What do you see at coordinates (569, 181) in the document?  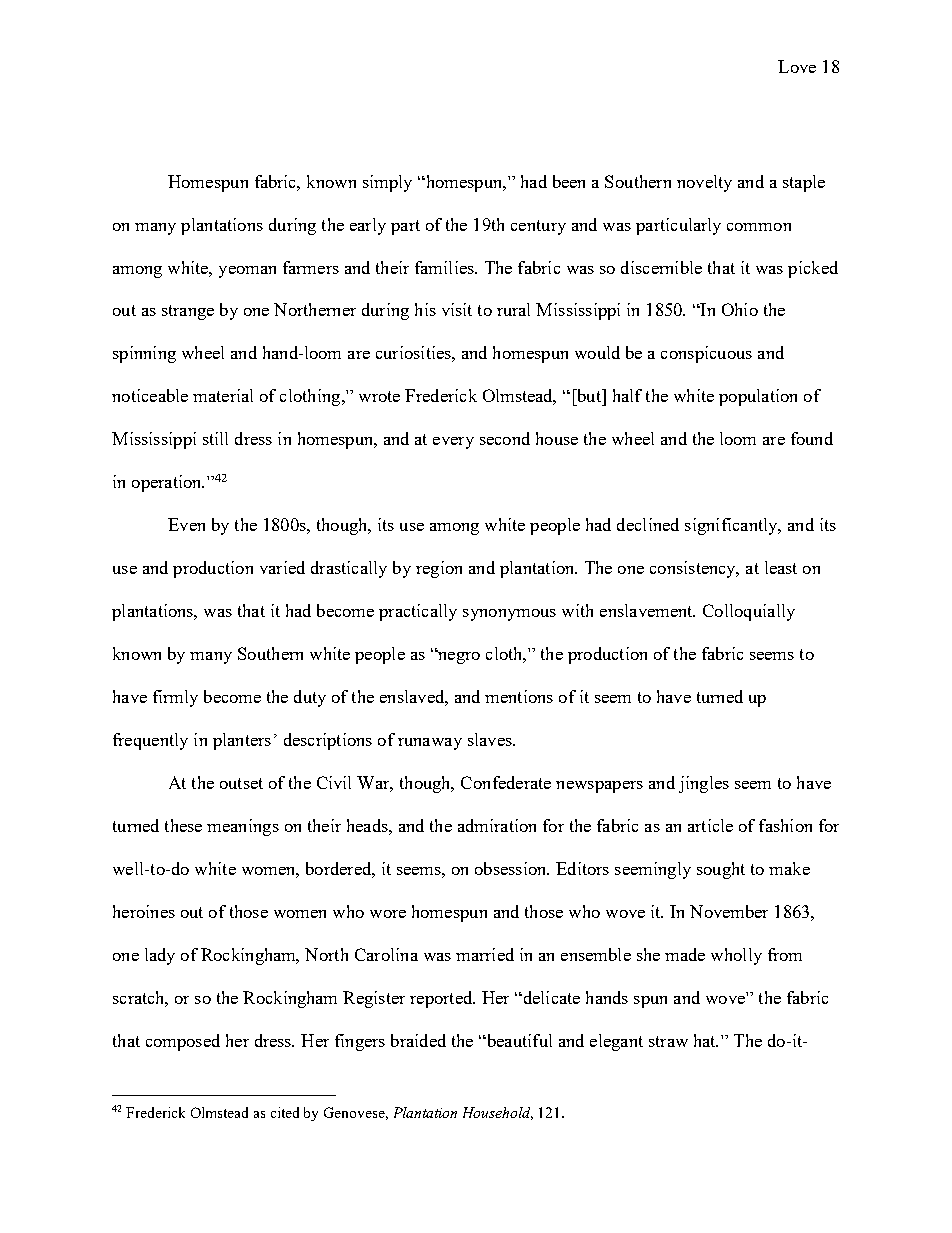 I see `been` at bounding box center [569, 181].
